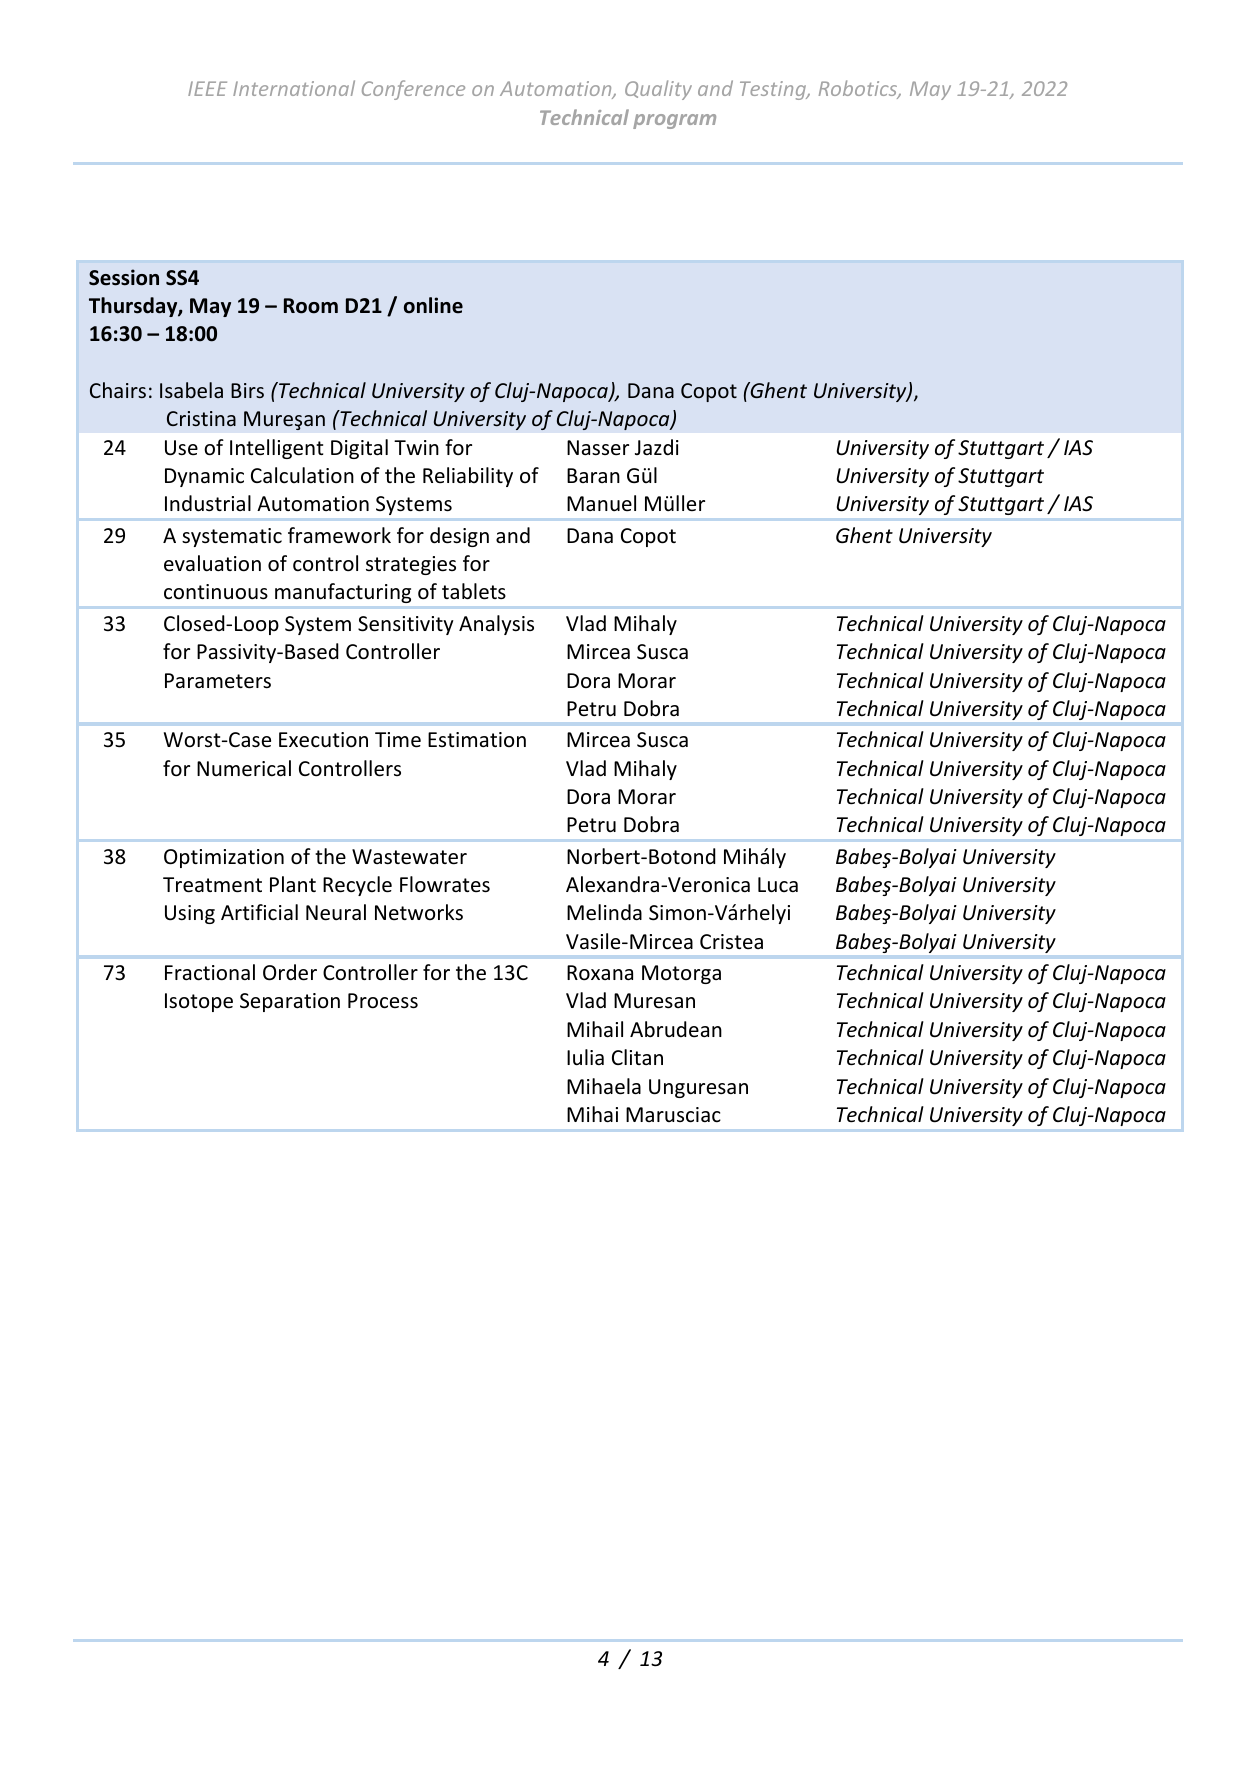  I want to click on Mihaela, so click(604, 1086).
